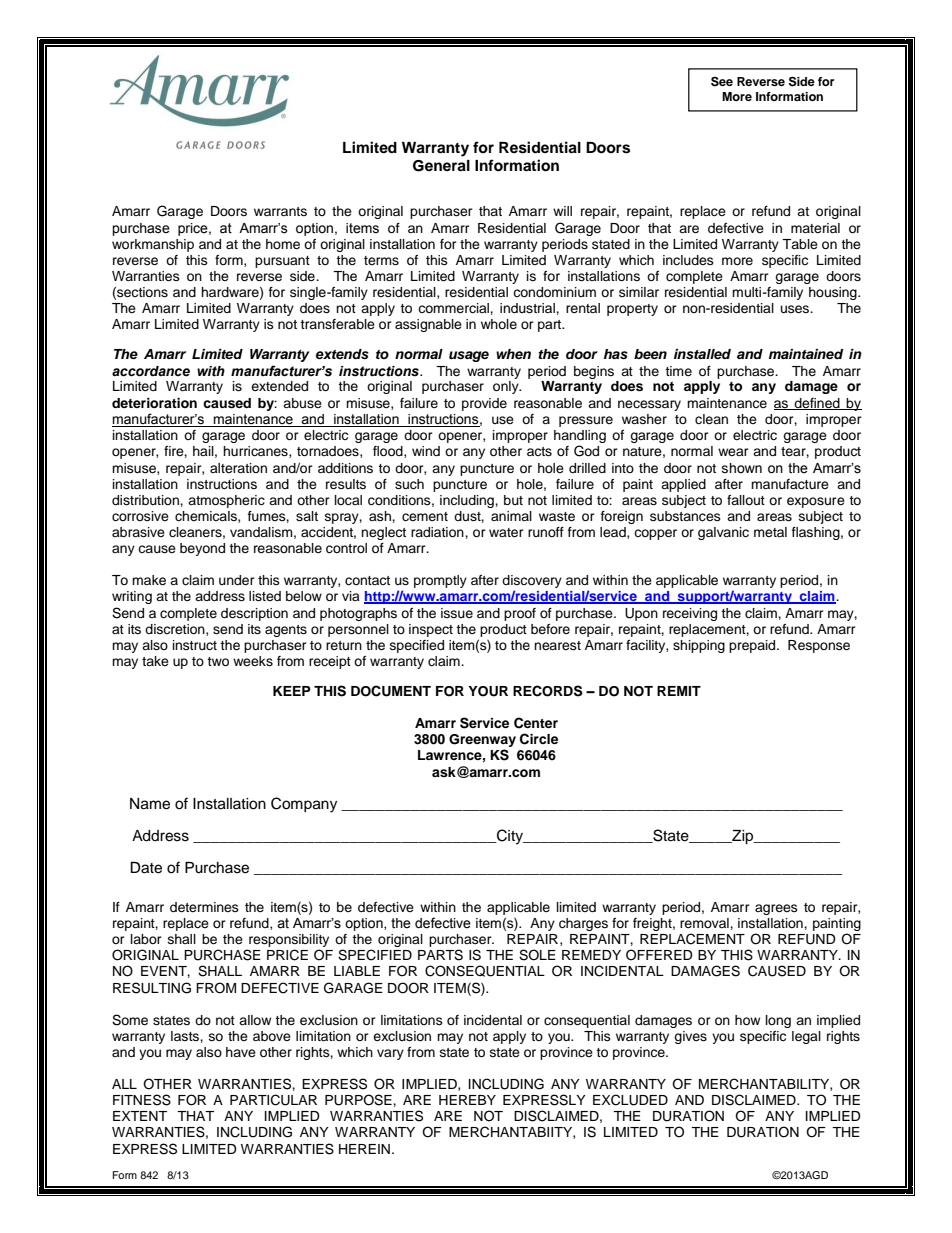 The width and height of the screenshot is (952, 1233). I want to click on determines, so click(204, 907).
